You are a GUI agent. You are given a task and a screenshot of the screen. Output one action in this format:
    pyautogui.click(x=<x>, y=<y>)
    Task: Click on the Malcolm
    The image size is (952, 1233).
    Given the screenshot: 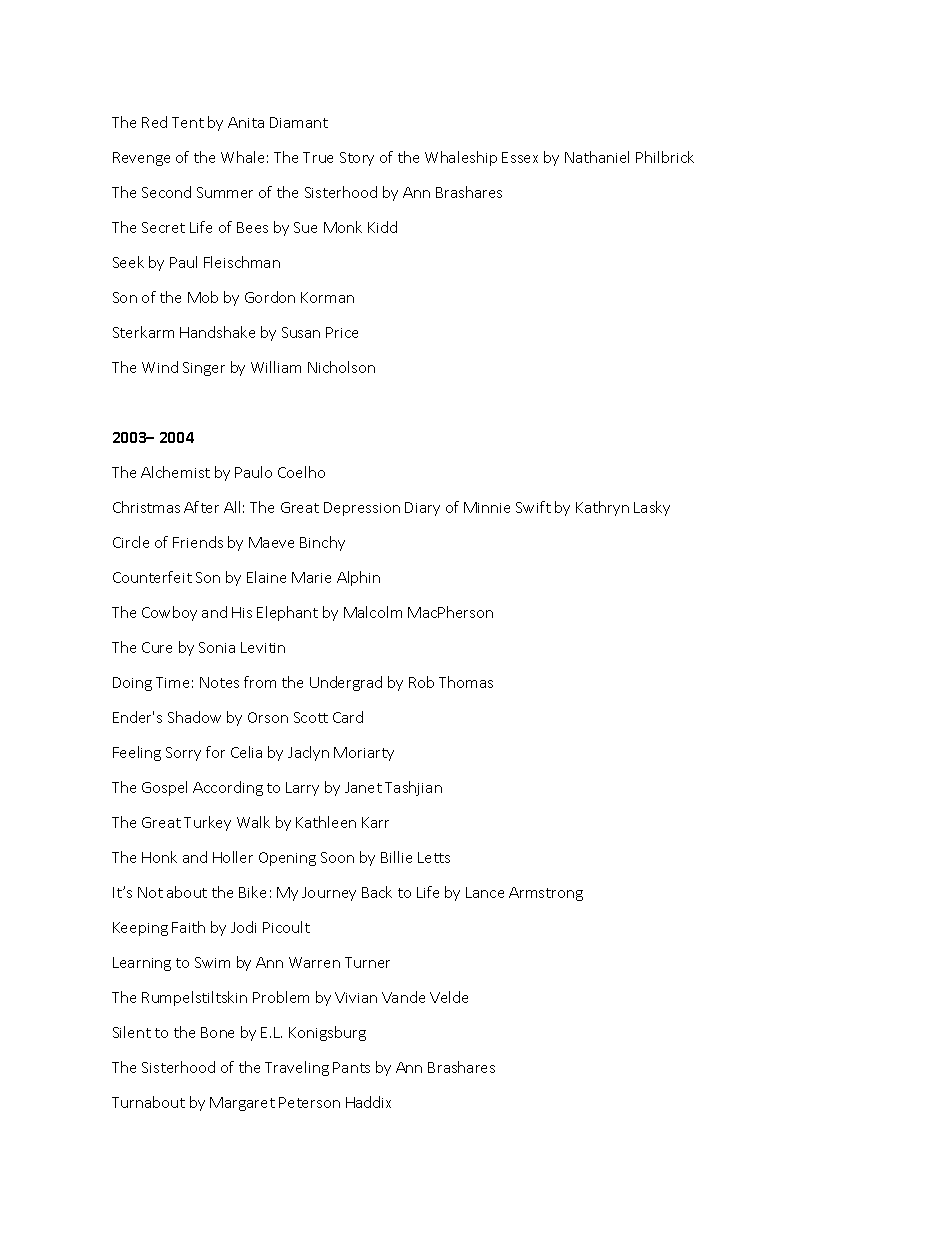 What is the action you would take?
    pyautogui.click(x=373, y=612)
